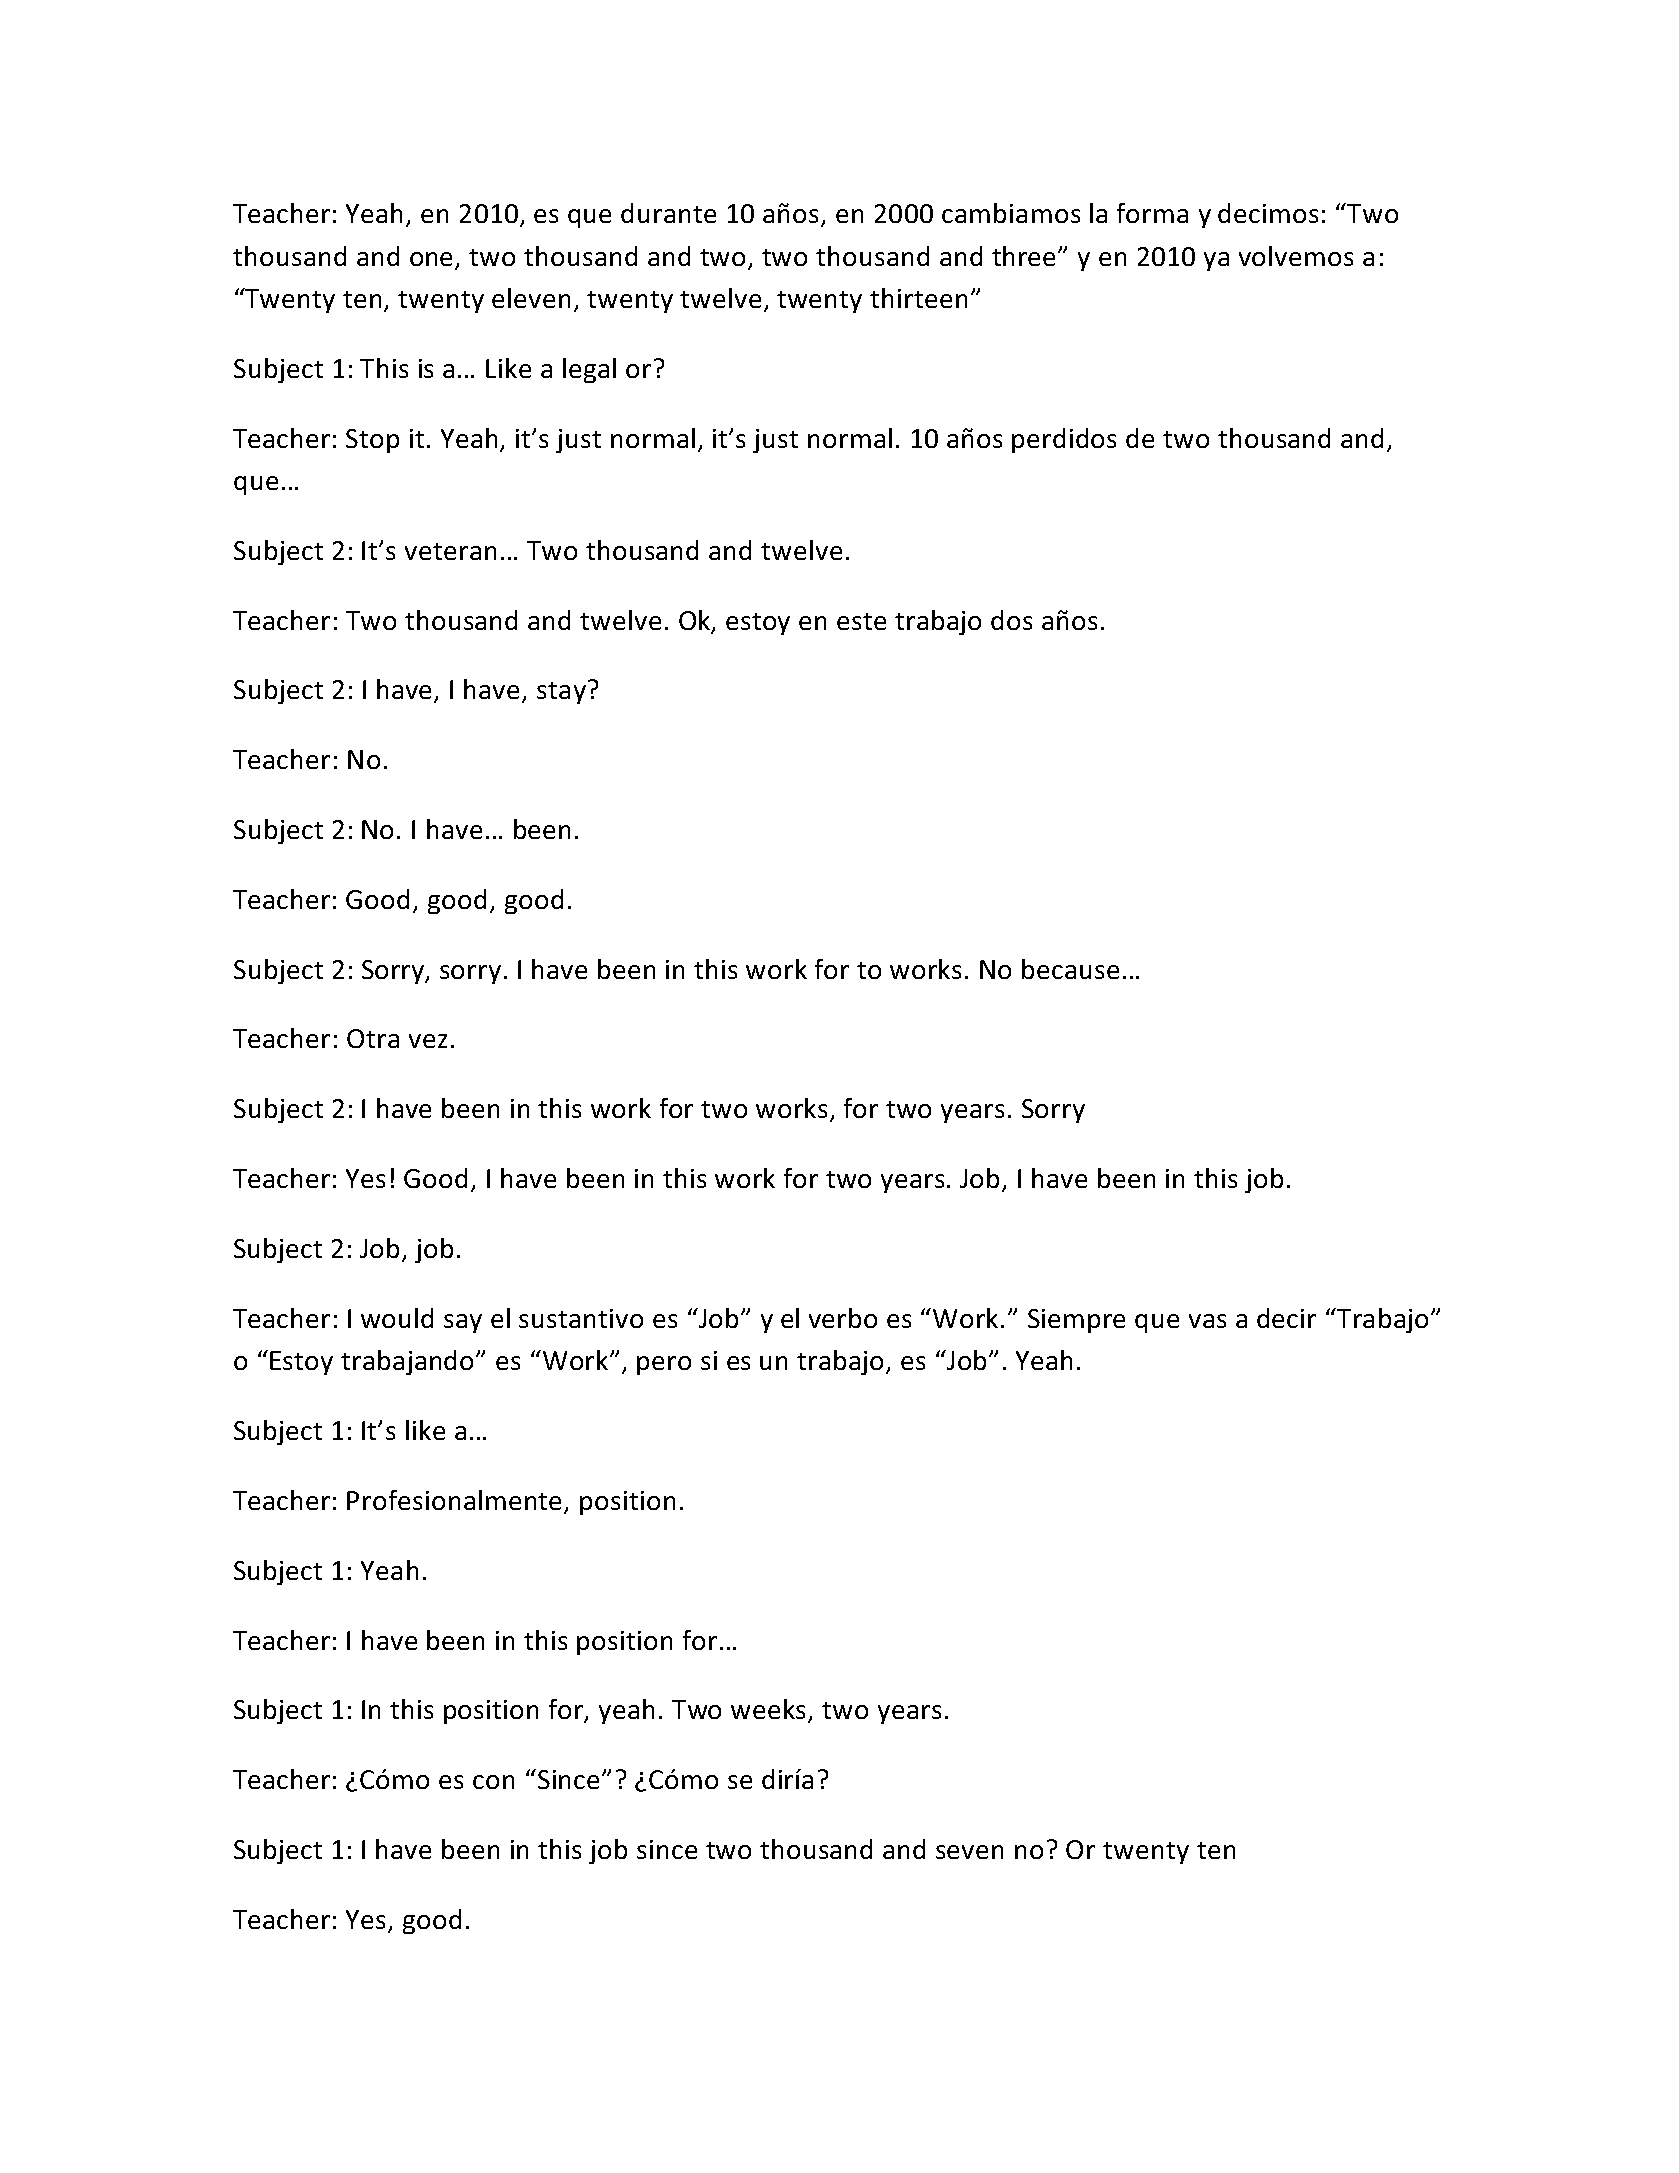 This page has width=1679, height=2173. Describe the element at coordinates (433, 260) in the page. I see `one` at that location.
